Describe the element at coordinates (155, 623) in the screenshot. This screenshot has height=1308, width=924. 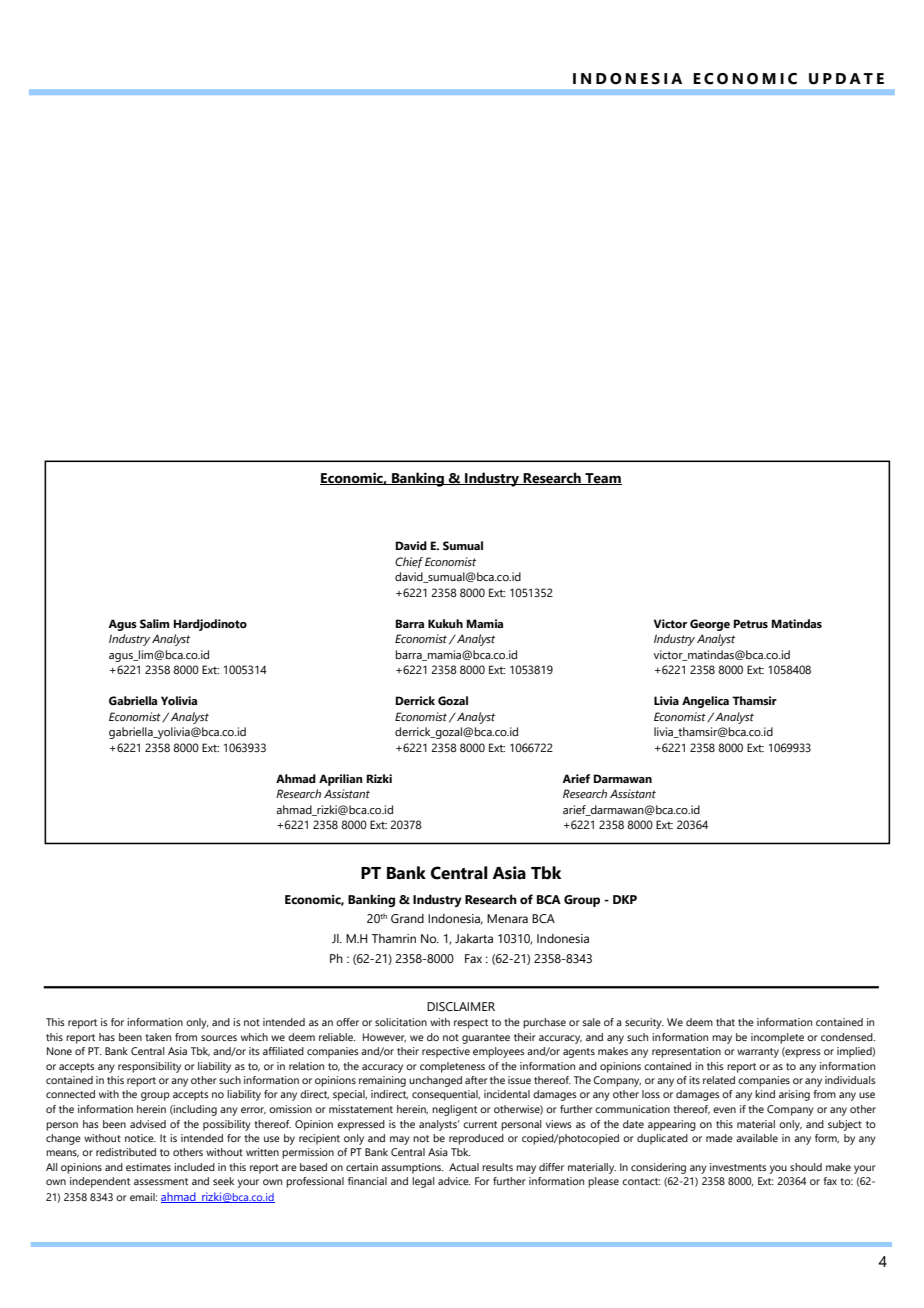
I see `Salim` at that location.
